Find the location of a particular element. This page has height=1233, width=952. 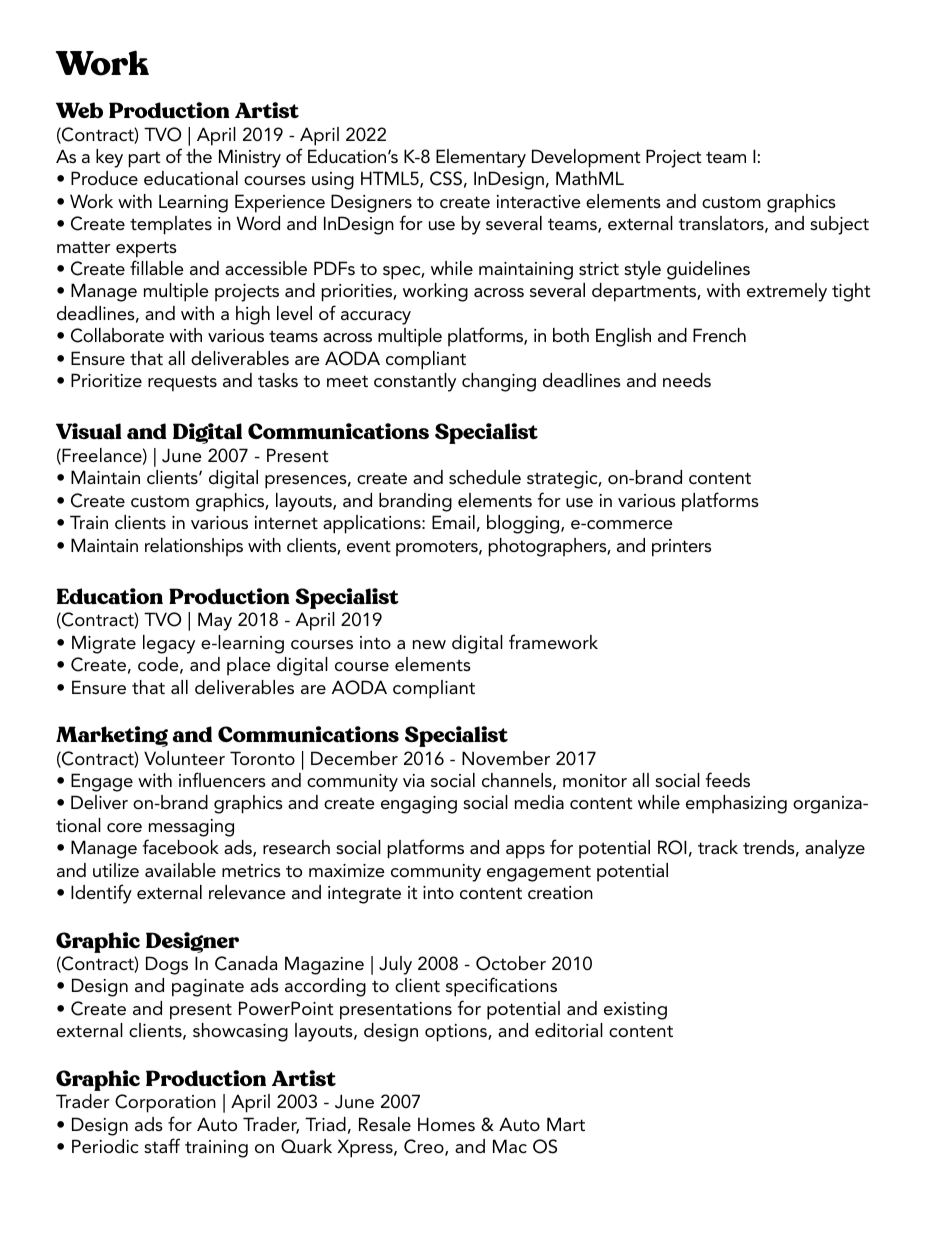

apps is located at coordinates (525, 852).
